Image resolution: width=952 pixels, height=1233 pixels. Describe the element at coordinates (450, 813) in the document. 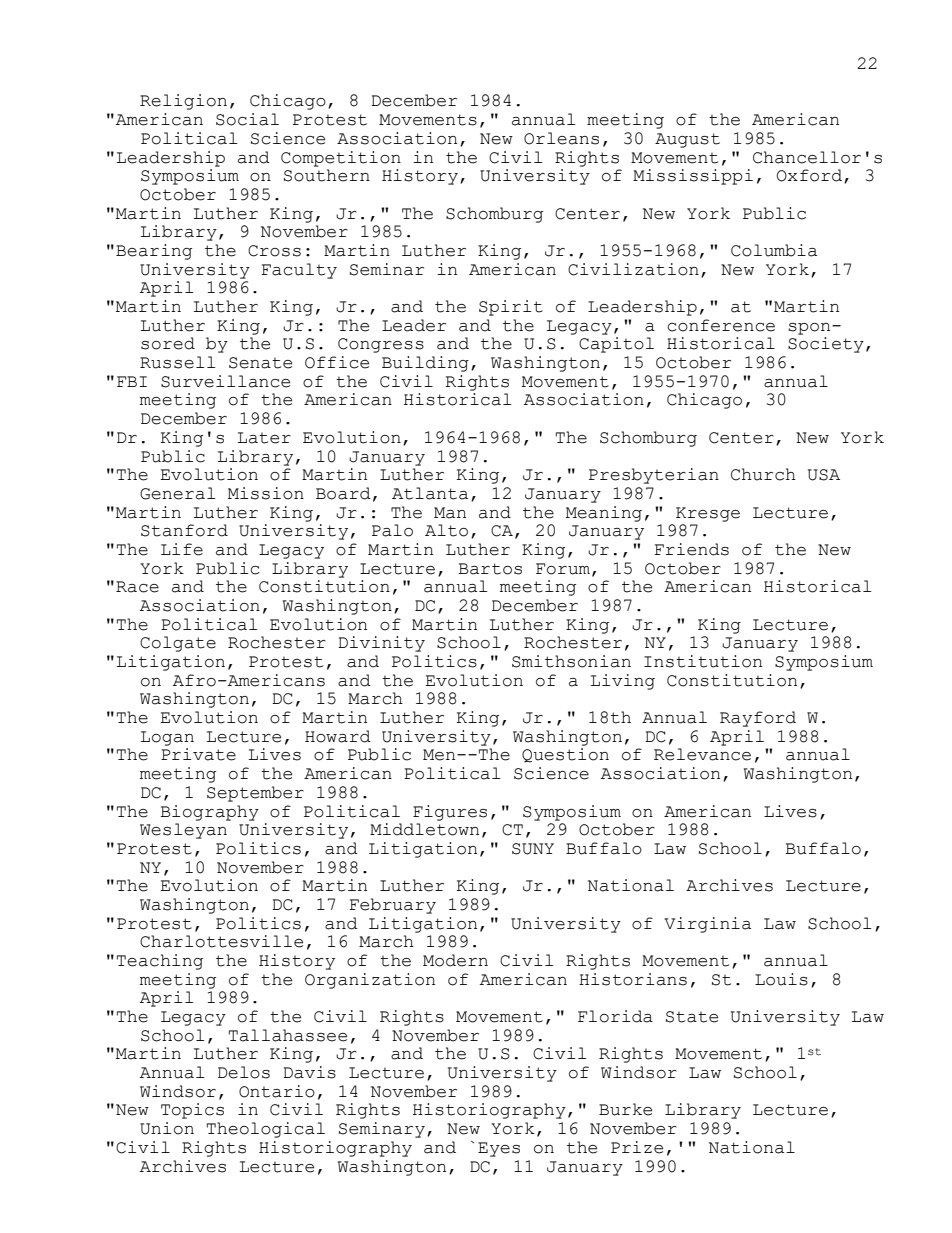

I see `Figures` at that location.
